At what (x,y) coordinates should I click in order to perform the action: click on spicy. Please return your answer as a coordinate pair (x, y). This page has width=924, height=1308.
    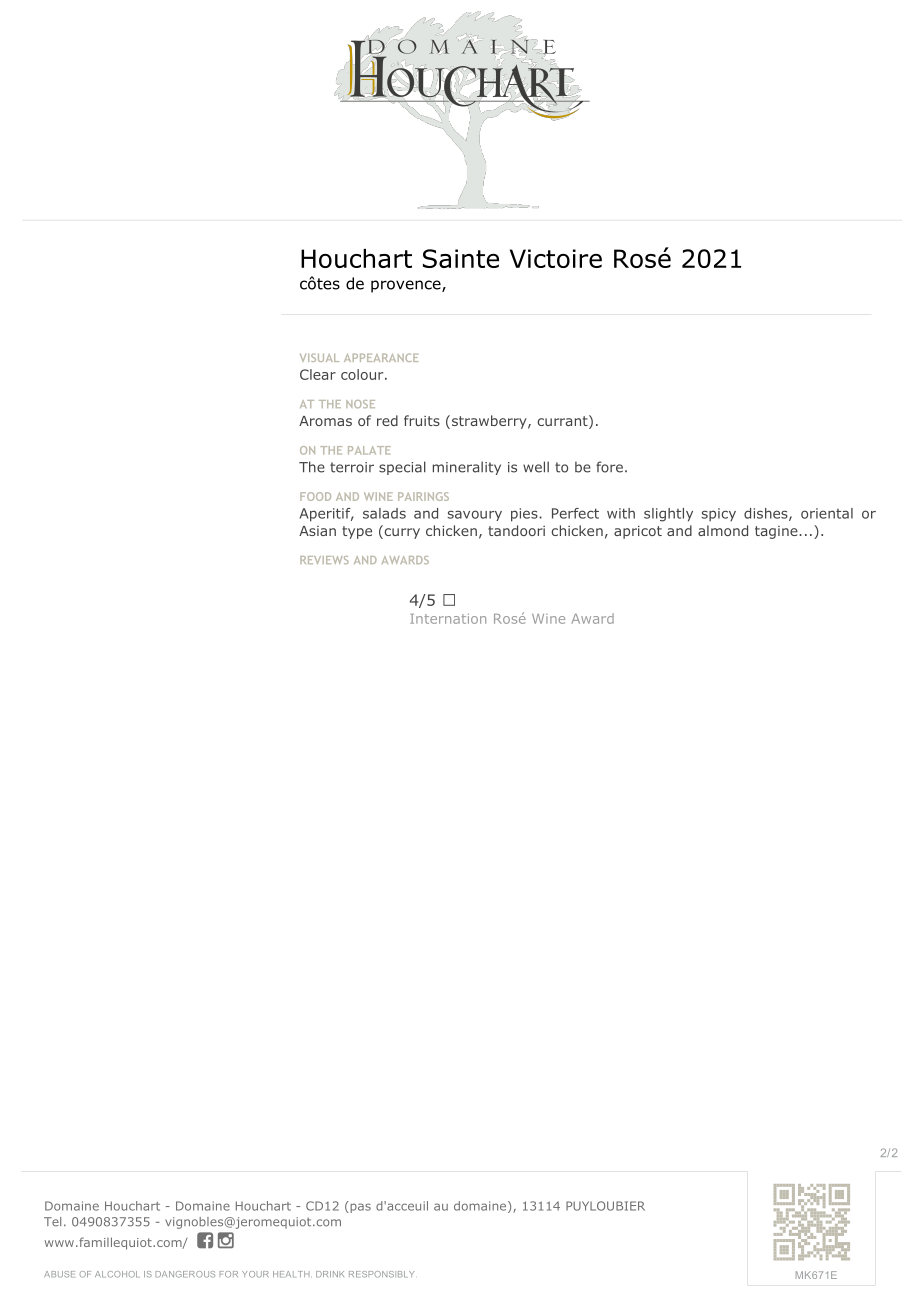
    Looking at the image, I should click on (719, 514).
